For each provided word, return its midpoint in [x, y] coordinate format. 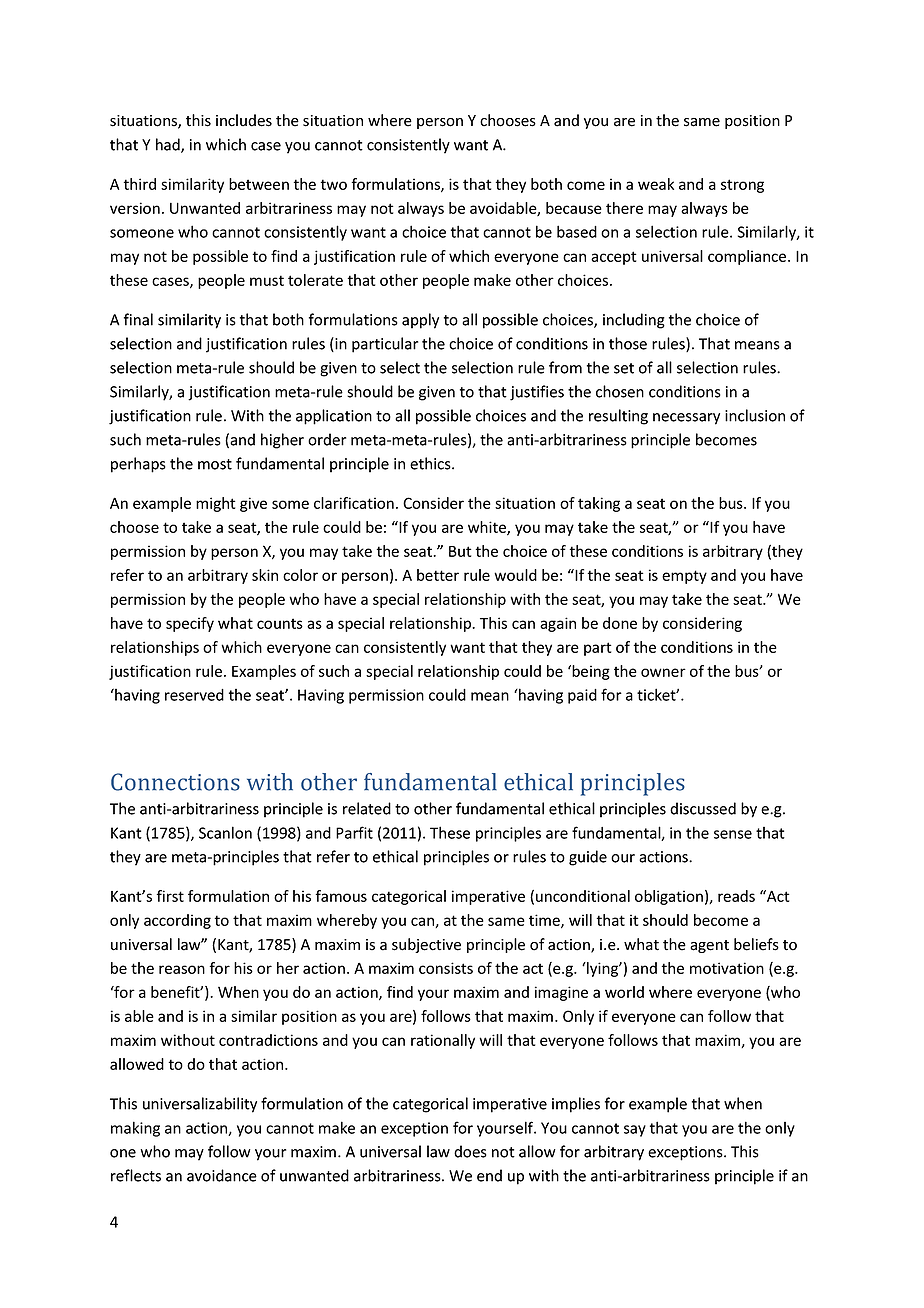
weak [656, 184]
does [470, 1151]
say [635, 1131]
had [169, 145]
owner [663, 672]
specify [190, 624]
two [333, 184]
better [438, 575]
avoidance [222, 1175]
